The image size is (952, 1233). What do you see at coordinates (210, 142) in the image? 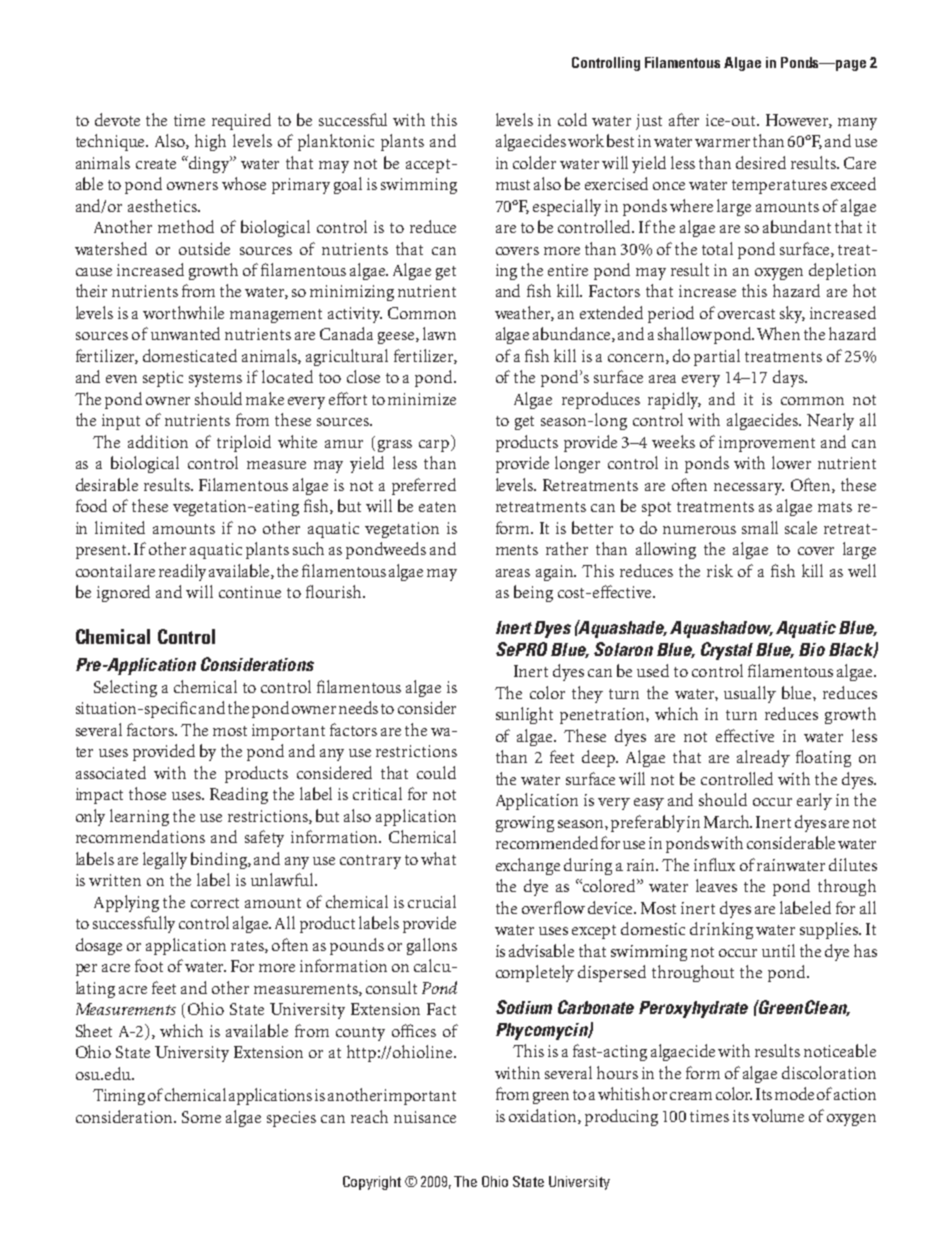
I see `high` at bounding box center [210, 142].
